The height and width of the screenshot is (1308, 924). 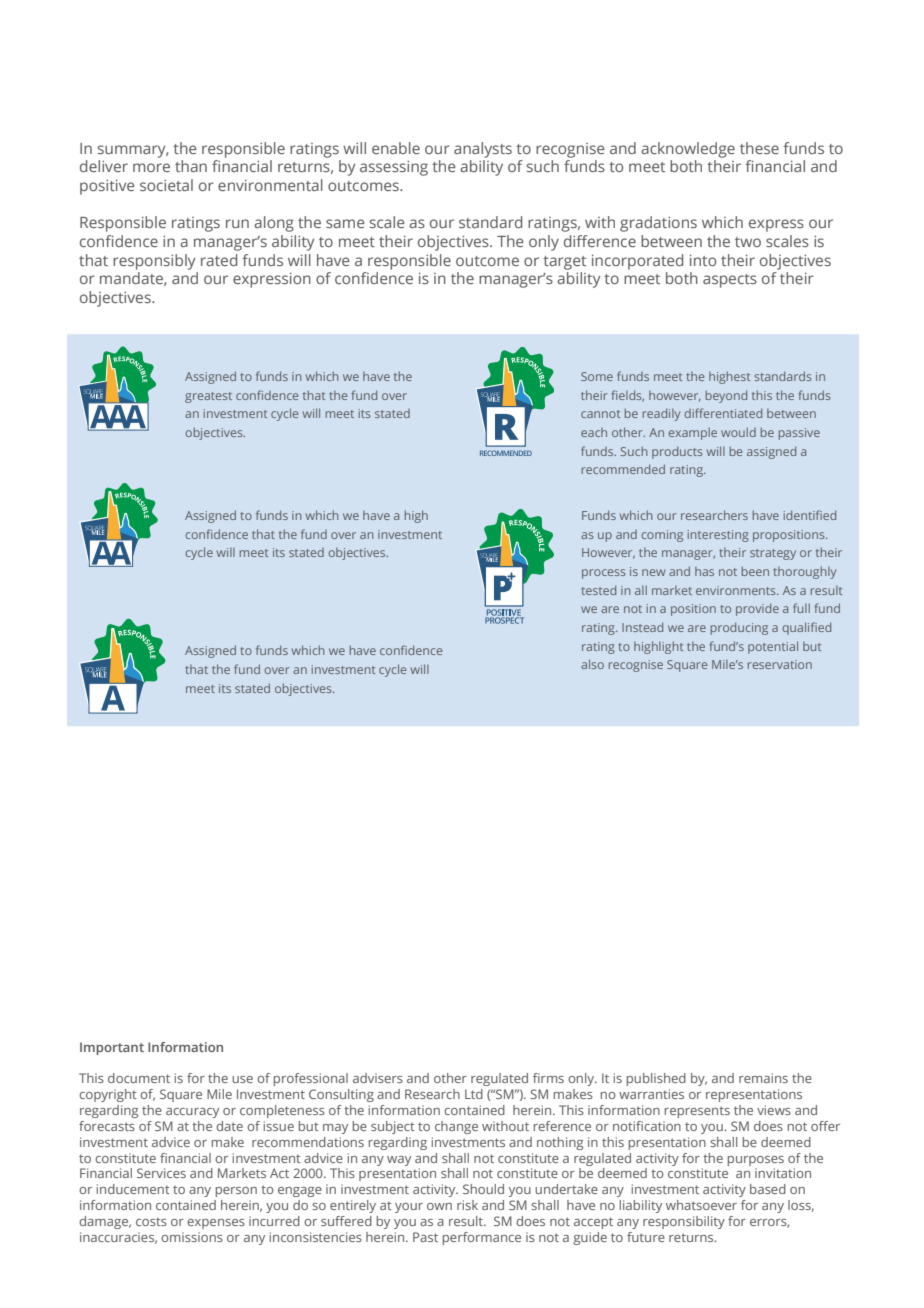 What do you see at coordinates (592, 664) in the screenshot?
I see `also` at bounding box center [592, 664].
